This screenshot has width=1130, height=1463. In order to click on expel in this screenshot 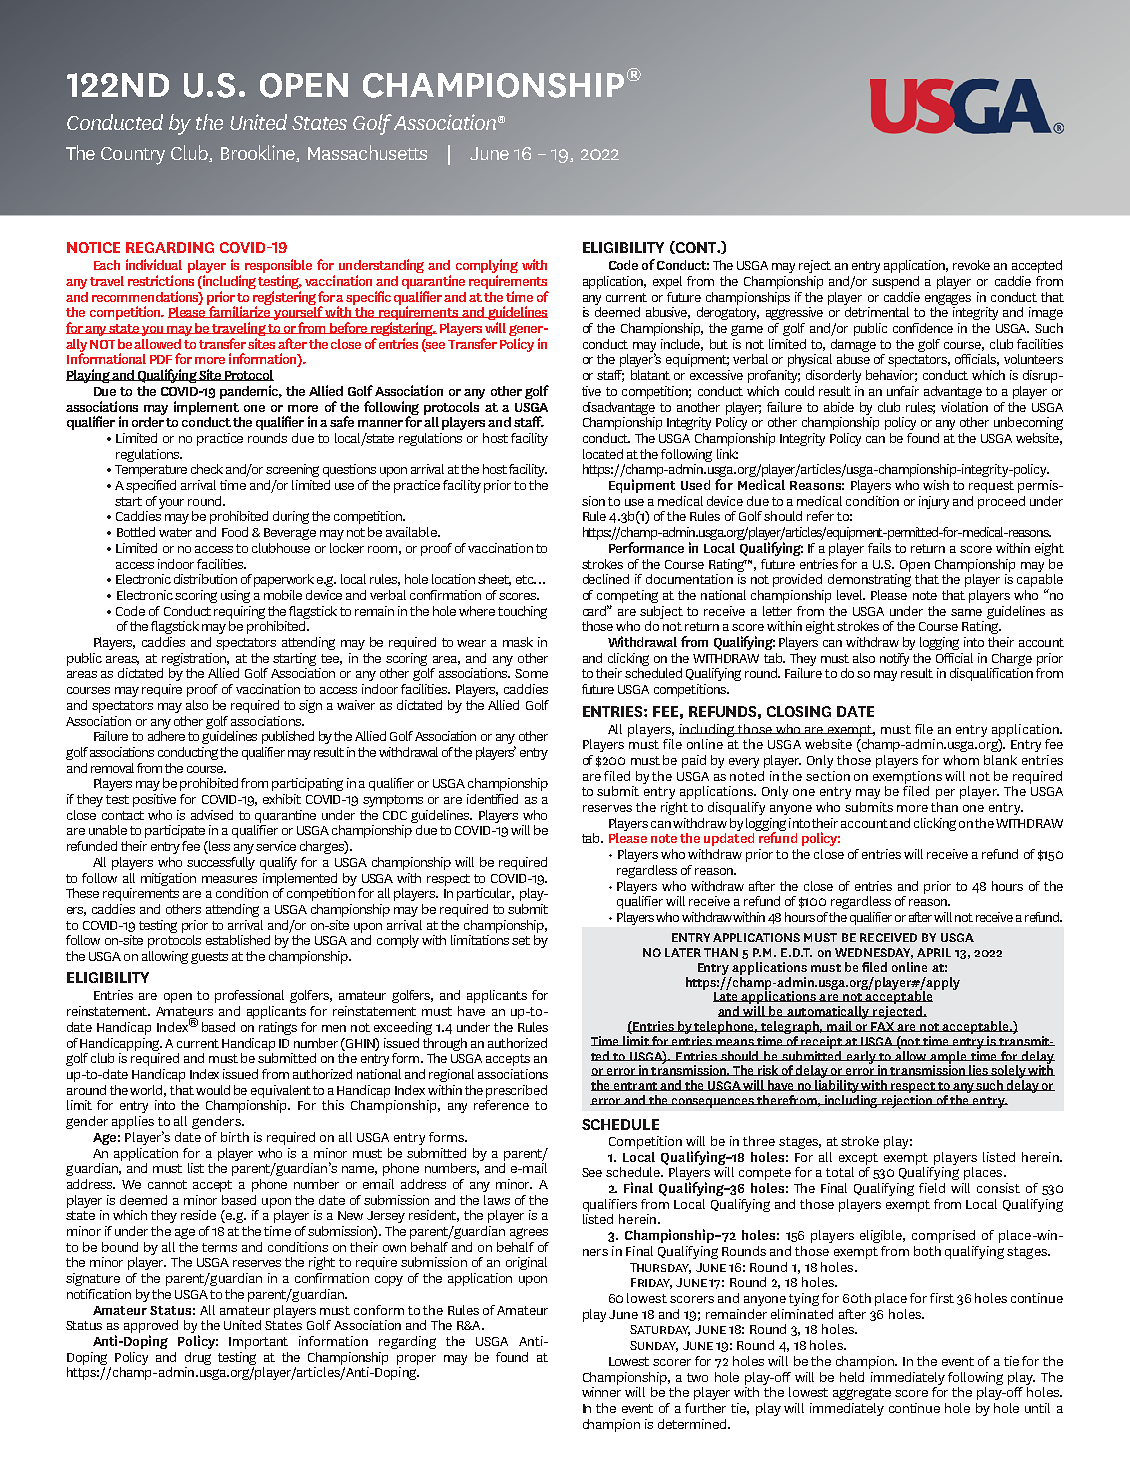, I will do `click(667, 282)`.
